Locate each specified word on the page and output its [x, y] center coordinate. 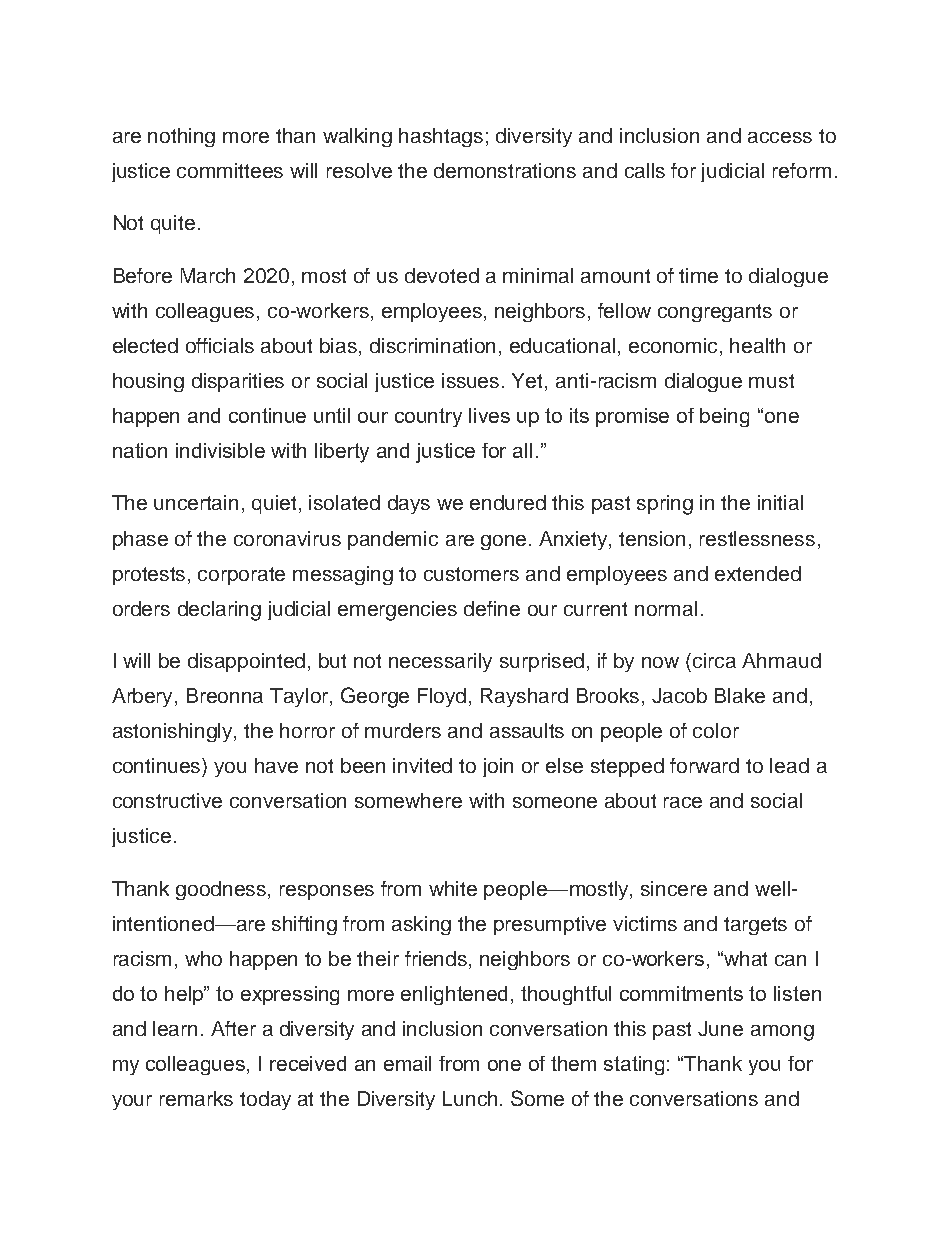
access [780, 137]
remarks [196, 1098]
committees [230, 170]
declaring [219, 611]
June [720, 1028]
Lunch [470, 1098]
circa [714, 660]
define [492, 608]
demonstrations [505, 170]
